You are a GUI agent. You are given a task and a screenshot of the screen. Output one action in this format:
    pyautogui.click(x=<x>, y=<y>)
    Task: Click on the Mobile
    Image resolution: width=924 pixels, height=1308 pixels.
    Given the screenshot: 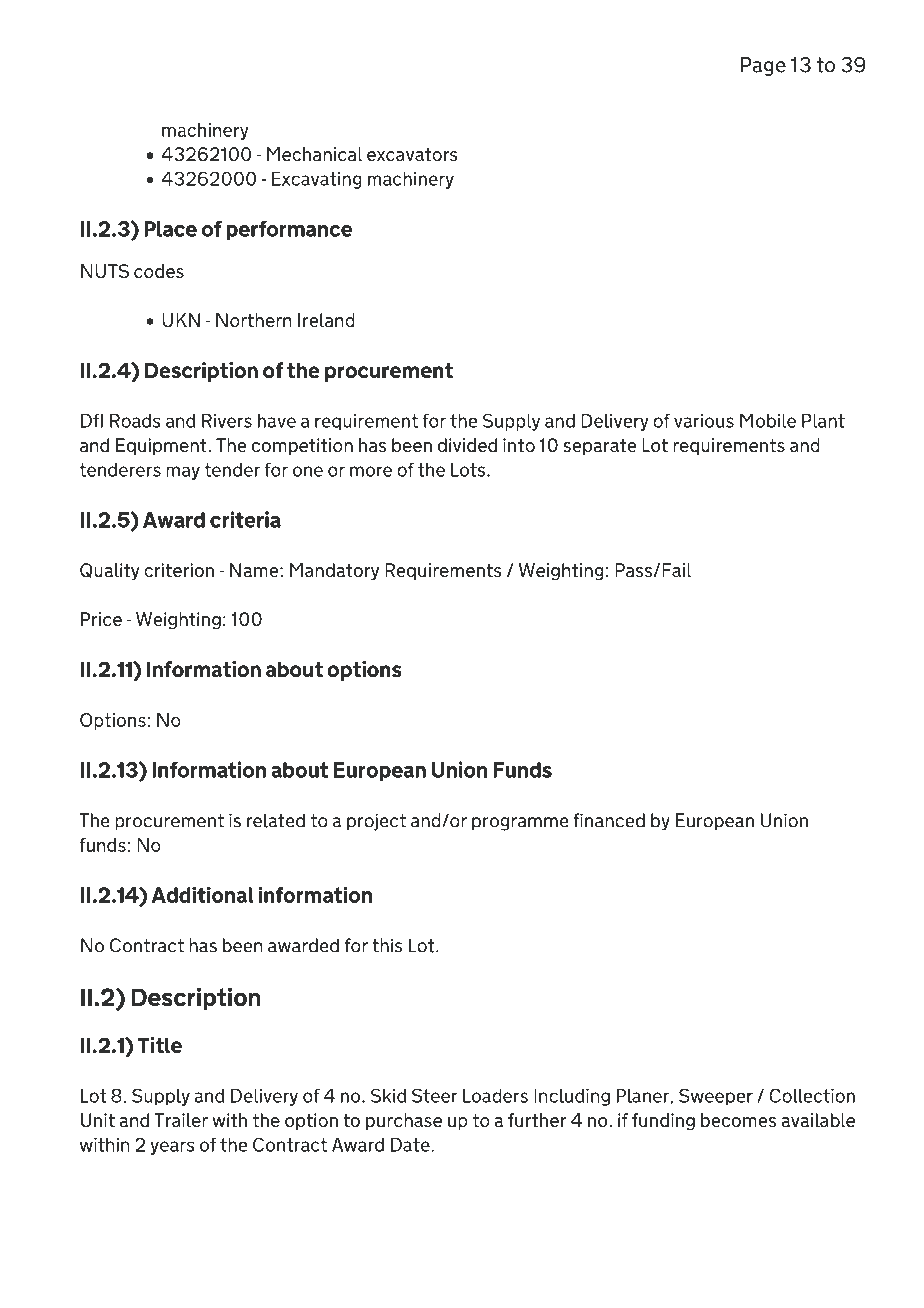 What is the action you would take?
    pyautogui.click(x=768, y=421)
